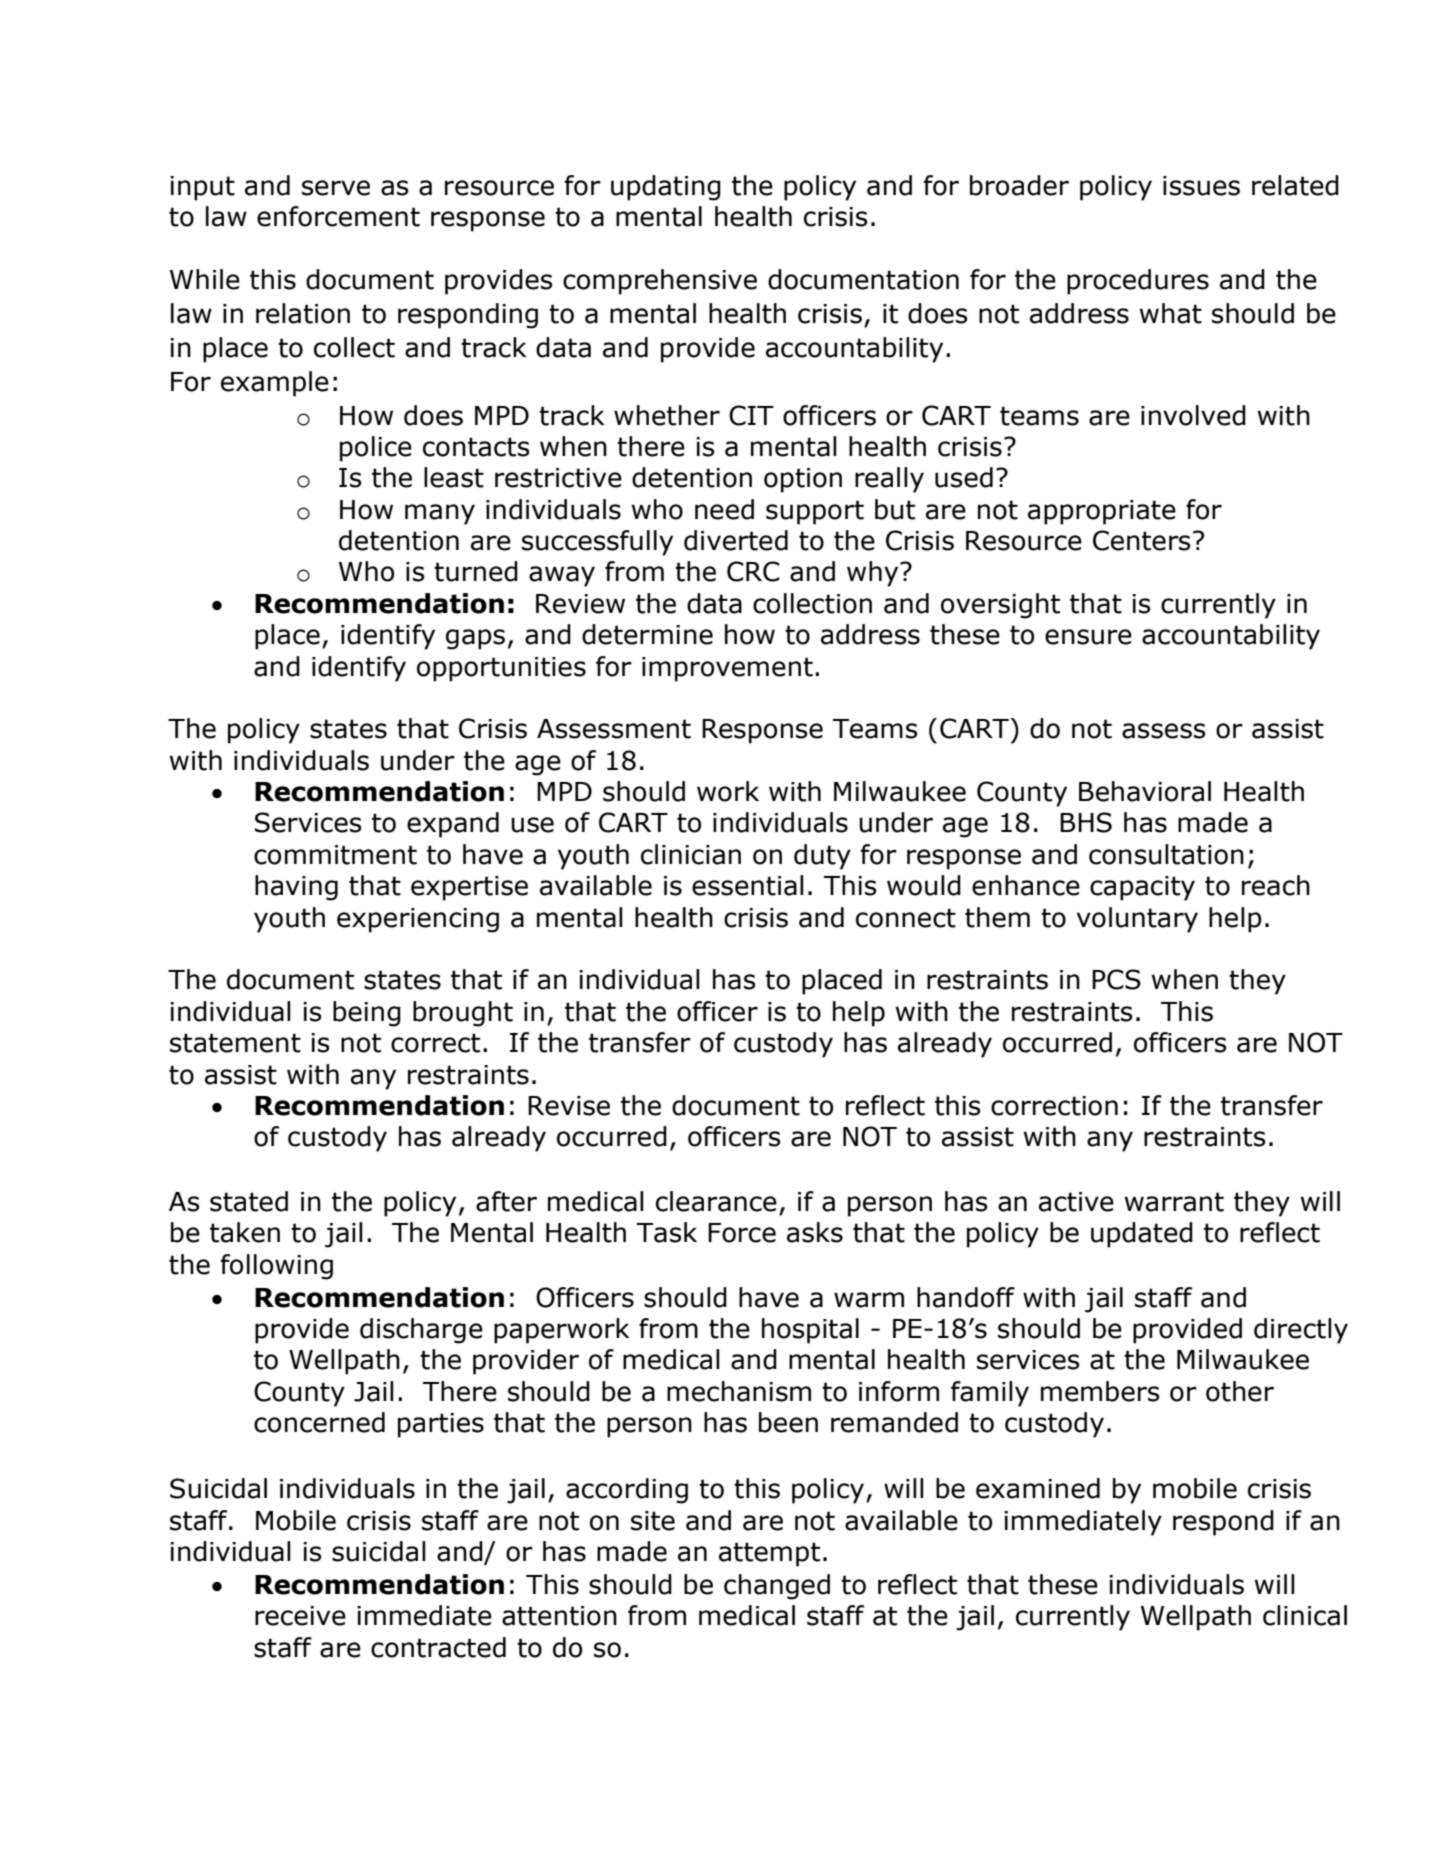 The width and height of the screenshot is (1436, 1859). What do you see at coordinates (336, 188) in the screenshot?
I see `serve` at bounding box center [336, 188].
